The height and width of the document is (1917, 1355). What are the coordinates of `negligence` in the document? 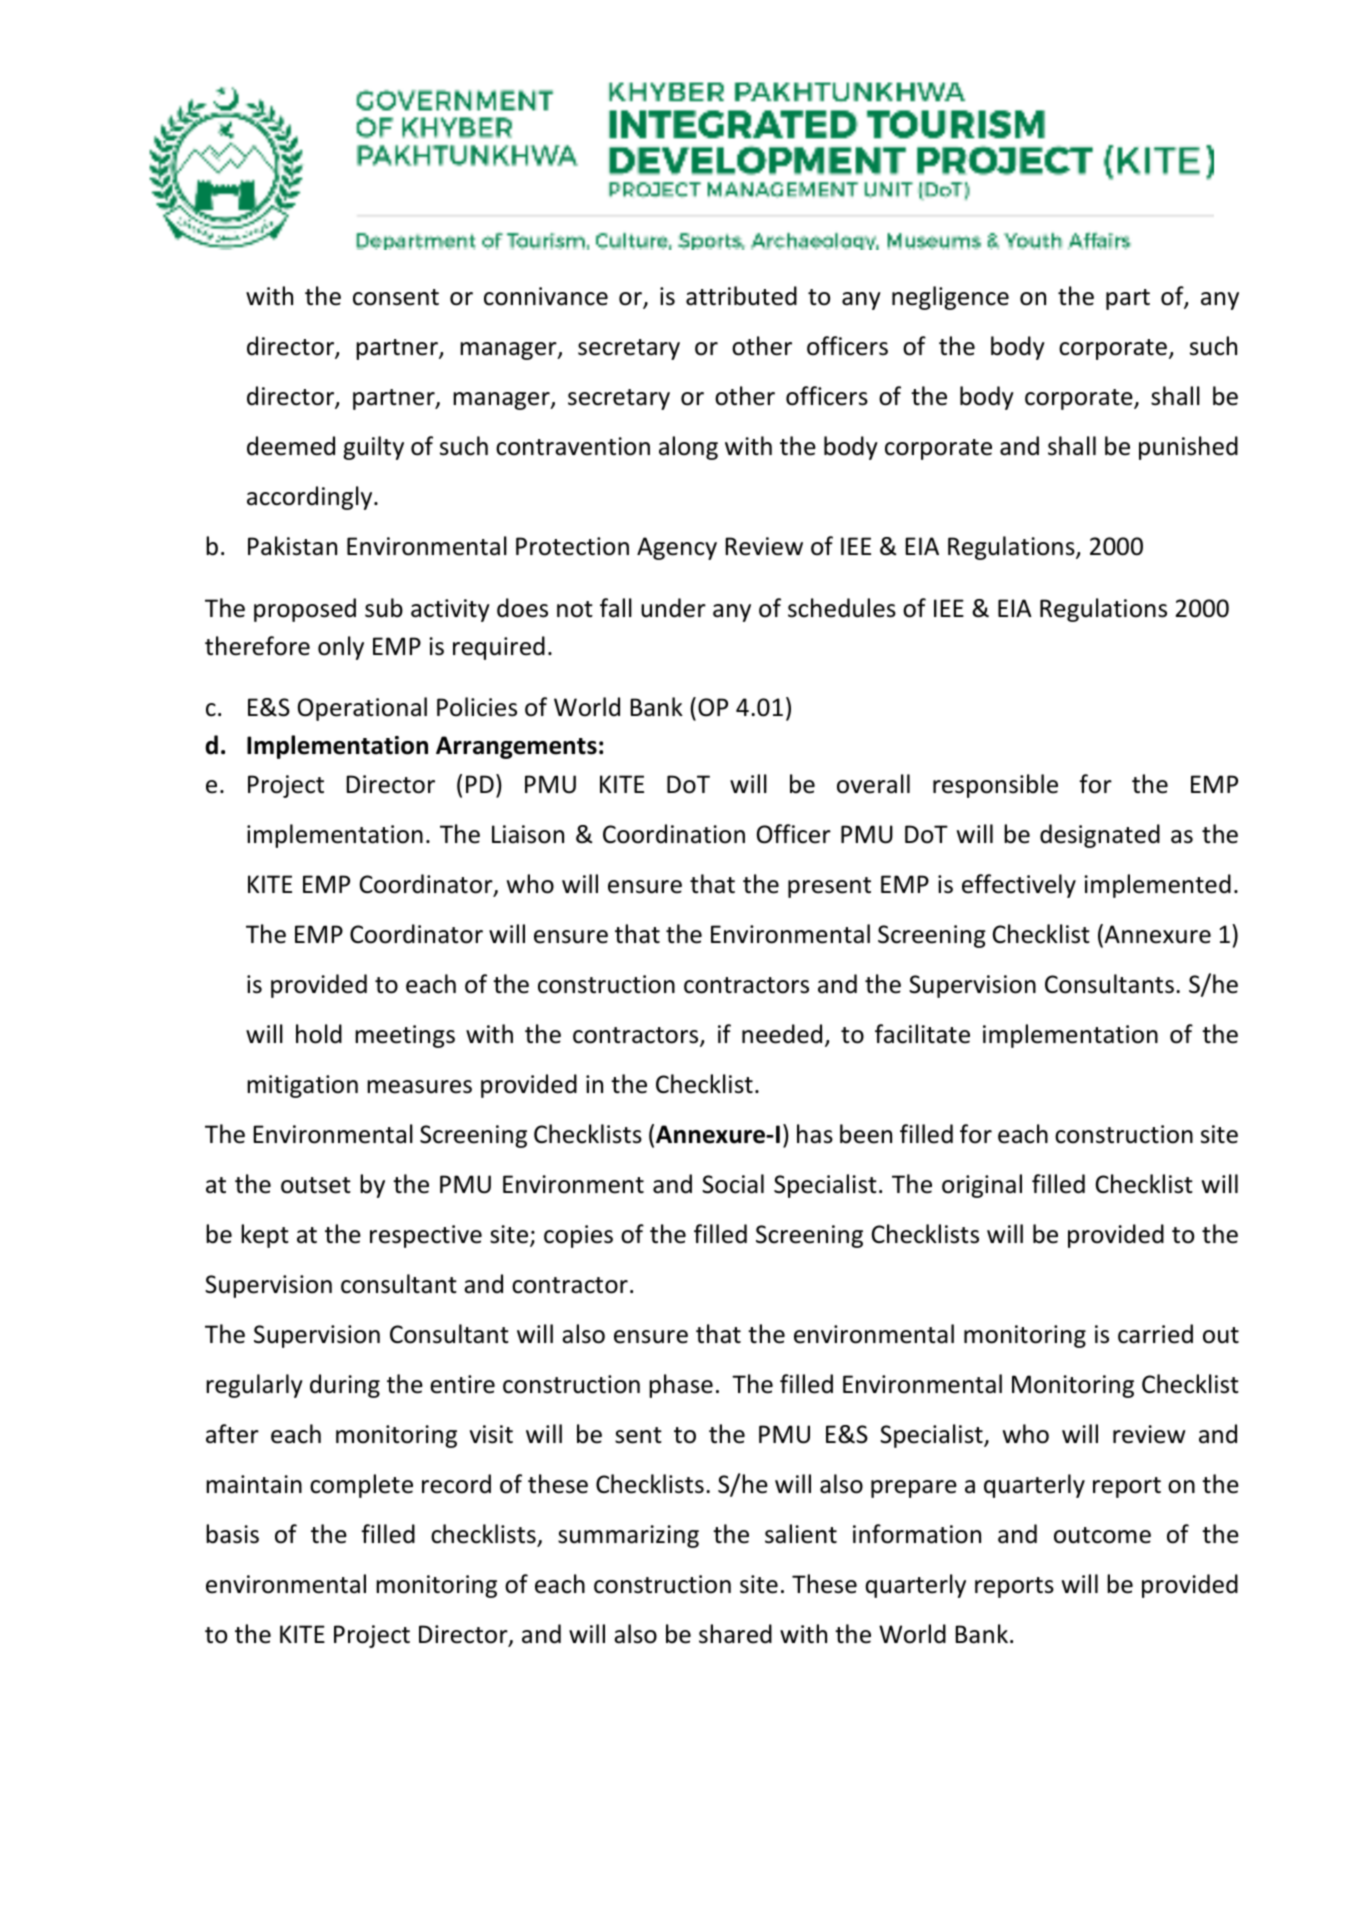 It's located at (950, 298).
